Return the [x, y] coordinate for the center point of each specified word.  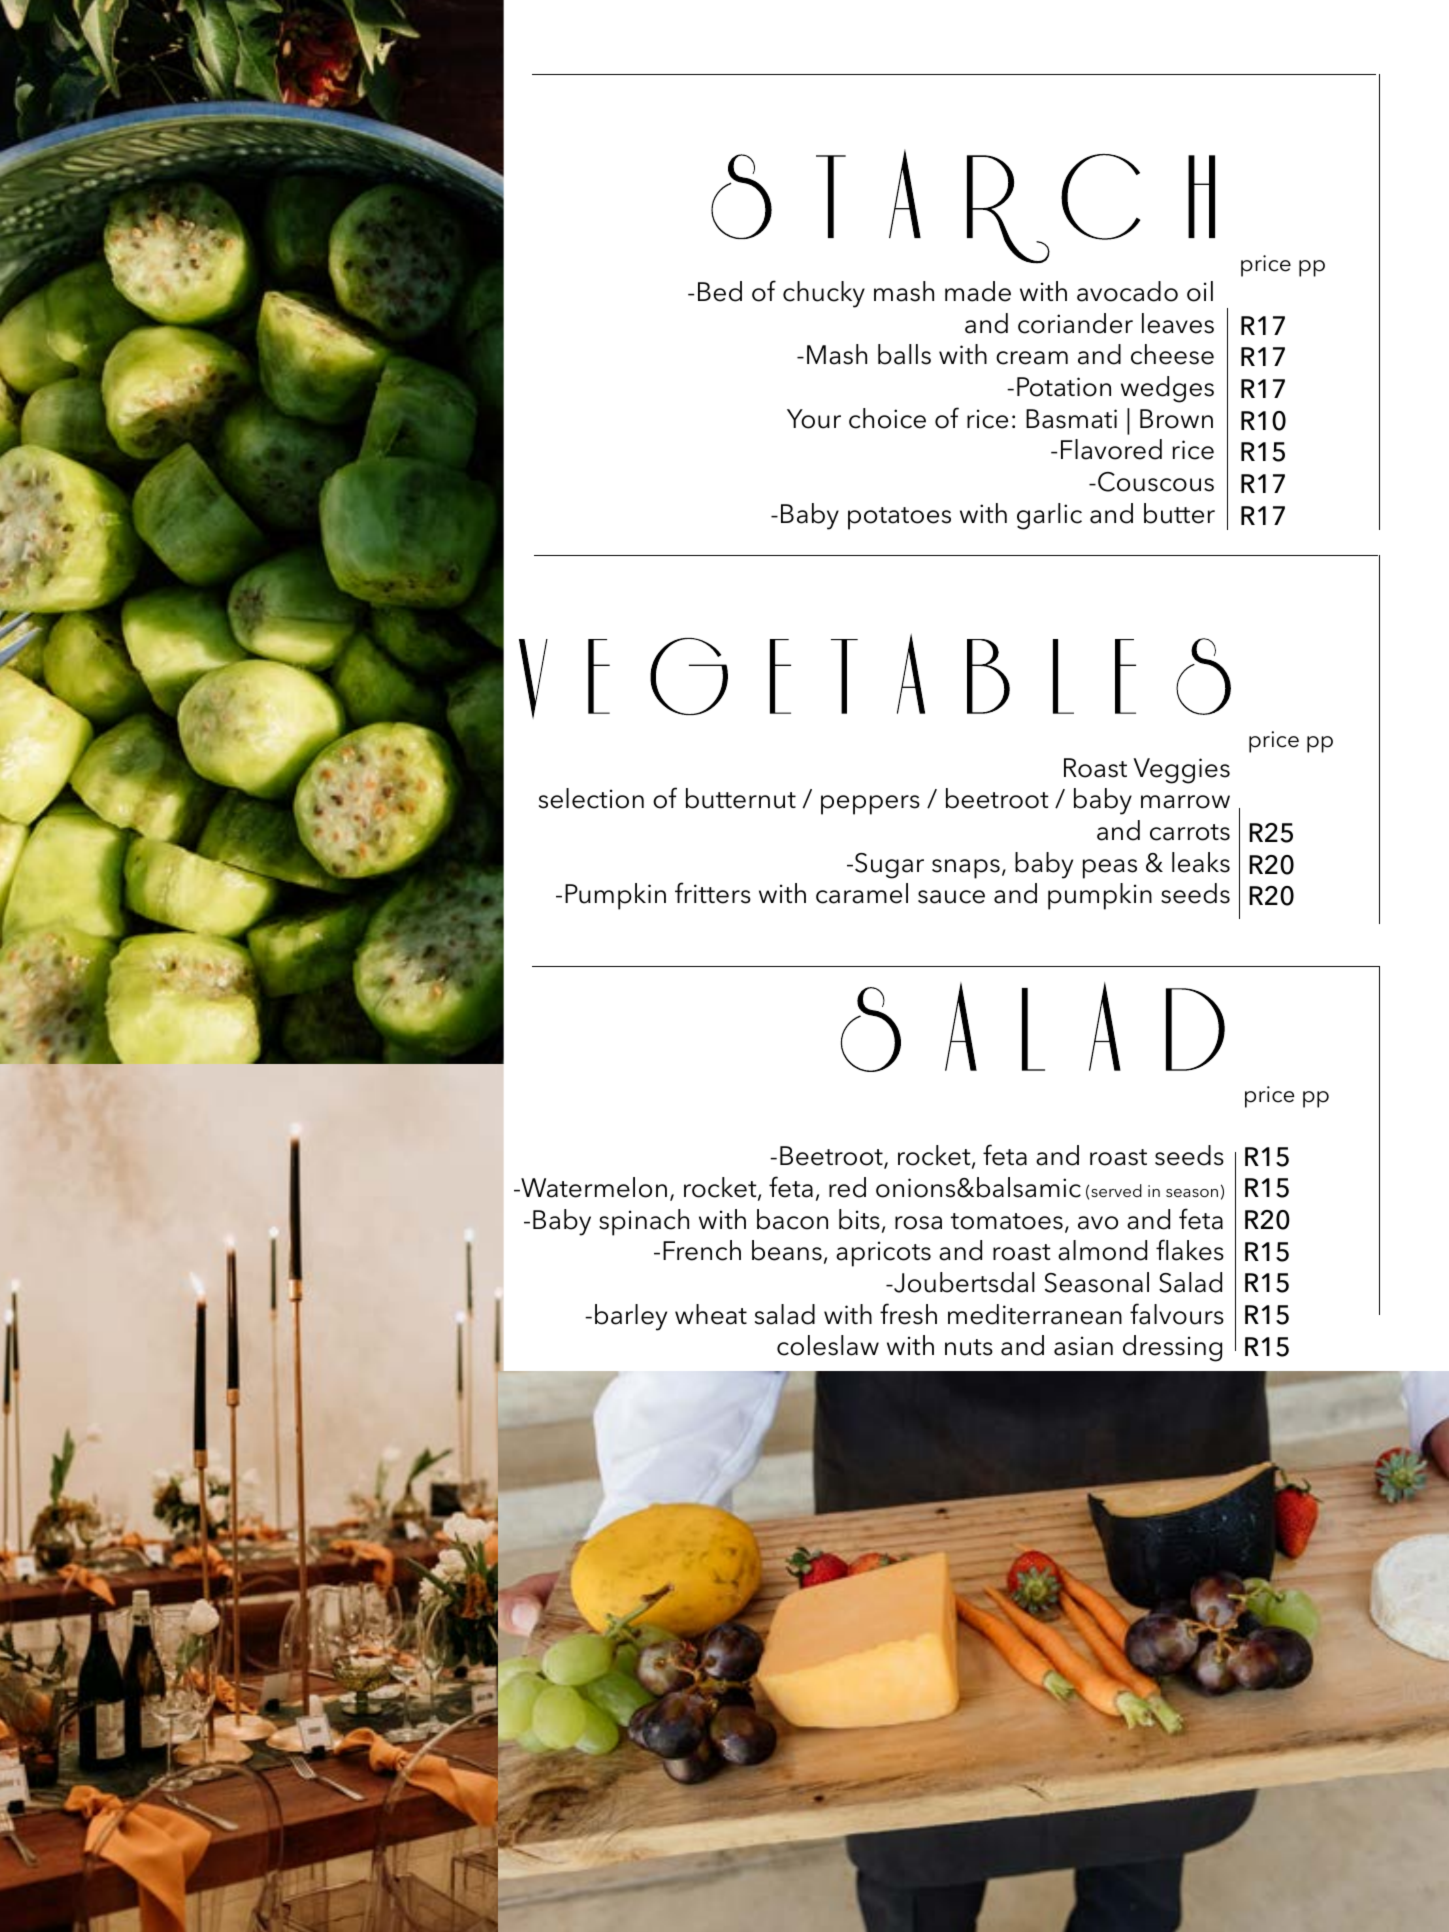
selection [591, 798]
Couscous [1156, 482]
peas [1110, 869]
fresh [908, 1314]
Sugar [889, 866]
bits [859, 1219]
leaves [1178, 323]
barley [631, 1317]
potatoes [899, 518]
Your [814, 419]
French [702, 1250]
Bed [720, 291]
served [1116, 1190]
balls [904, 354]
